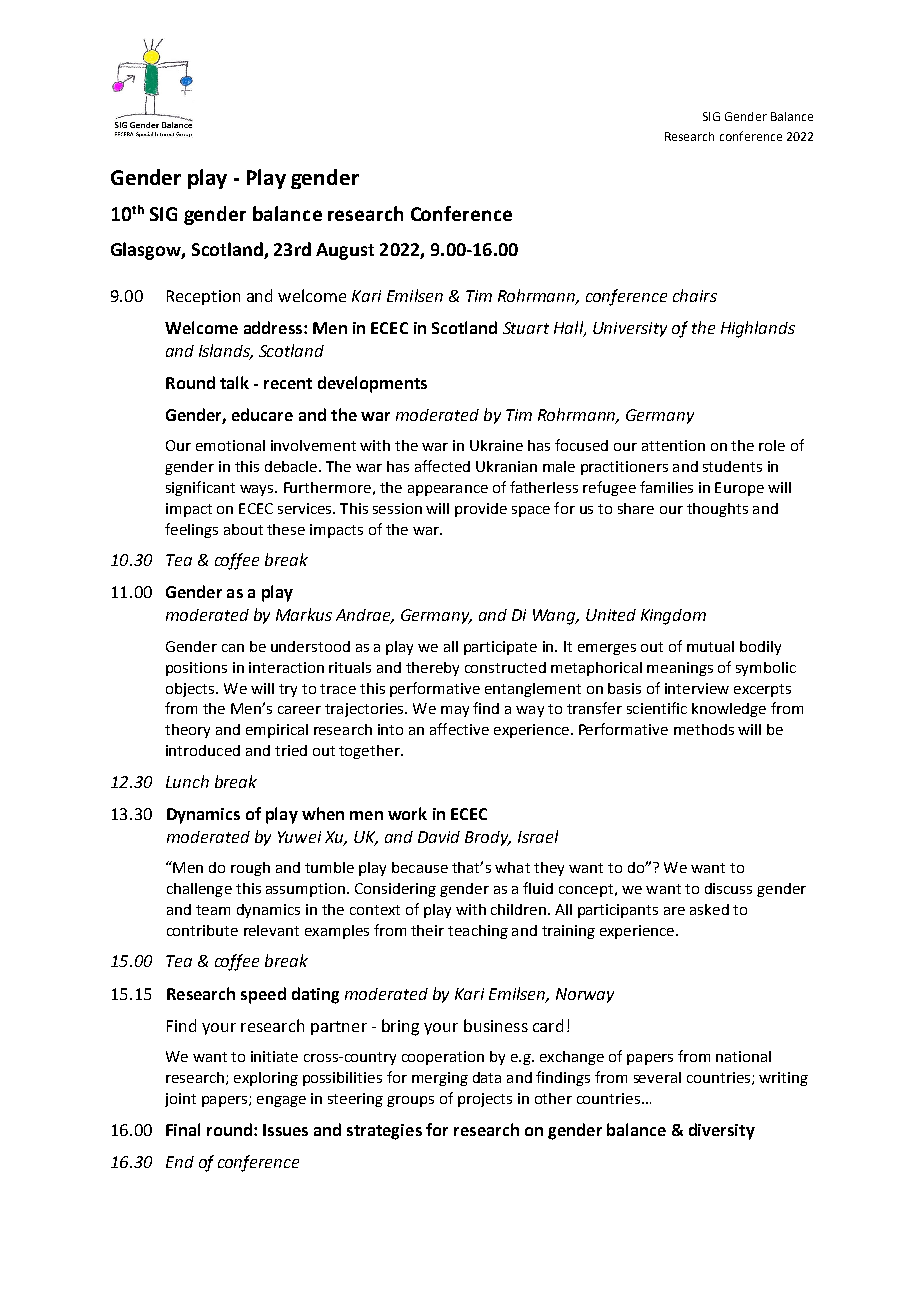 The height and width of the image is (1308, 924). Describe the element at coordinates (455, 711) in the image. I see `may` at that location.
